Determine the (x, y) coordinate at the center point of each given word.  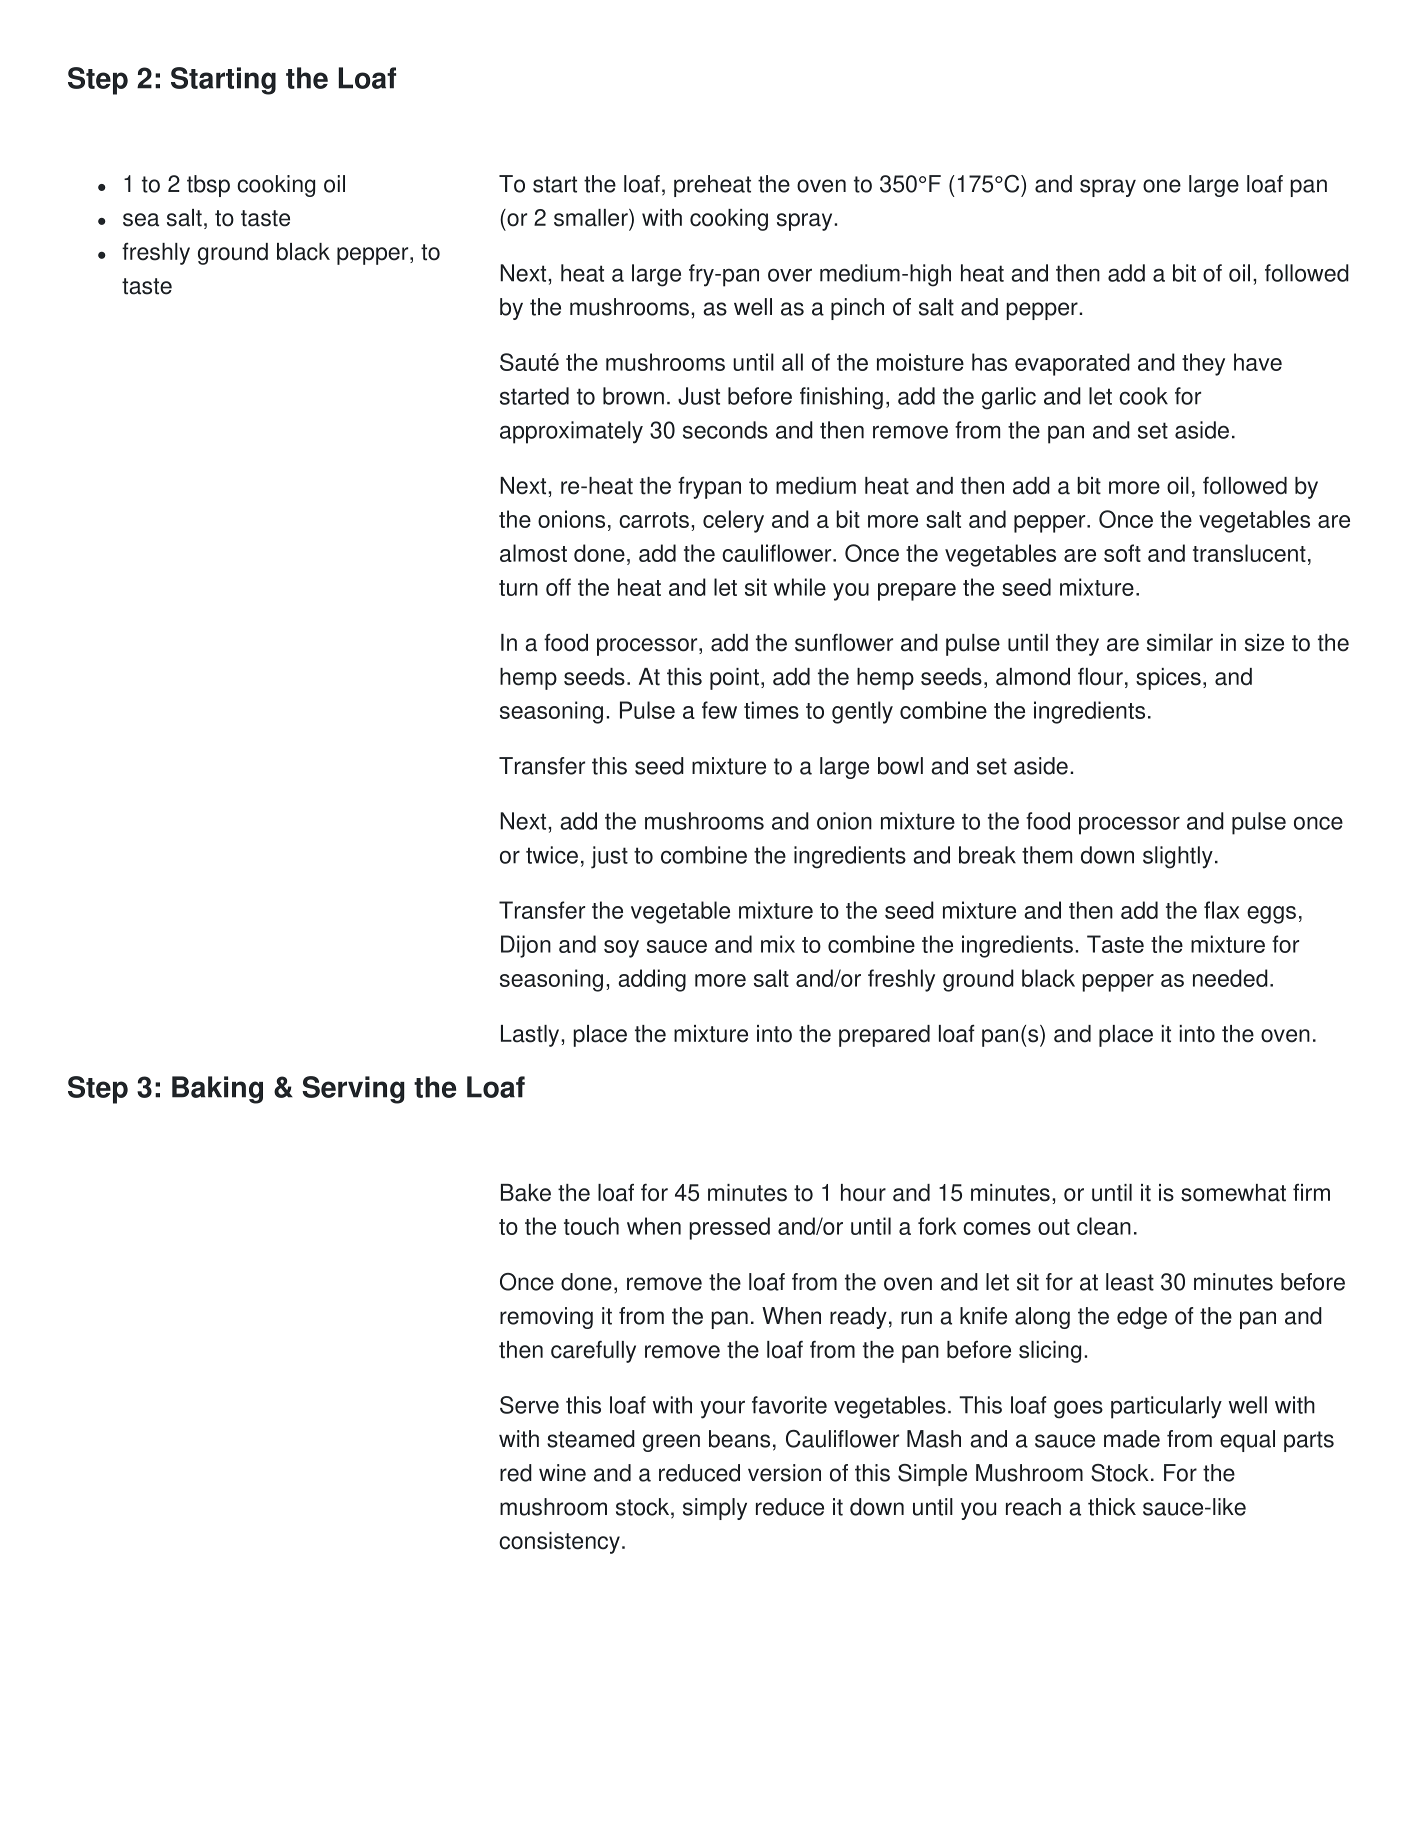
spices (1168, 679)
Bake (526, 1193)
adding (652, 980)
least (1130, 1282)
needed (1230, 978)
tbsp (208, 186)
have (1258, 362)
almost (533, 553)
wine (562, 1473)
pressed (729, 1228)
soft (1122, 553)
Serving (353, 1090)
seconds (725, 430)
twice (552, 855)
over (790, 275)
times (771, 710)
